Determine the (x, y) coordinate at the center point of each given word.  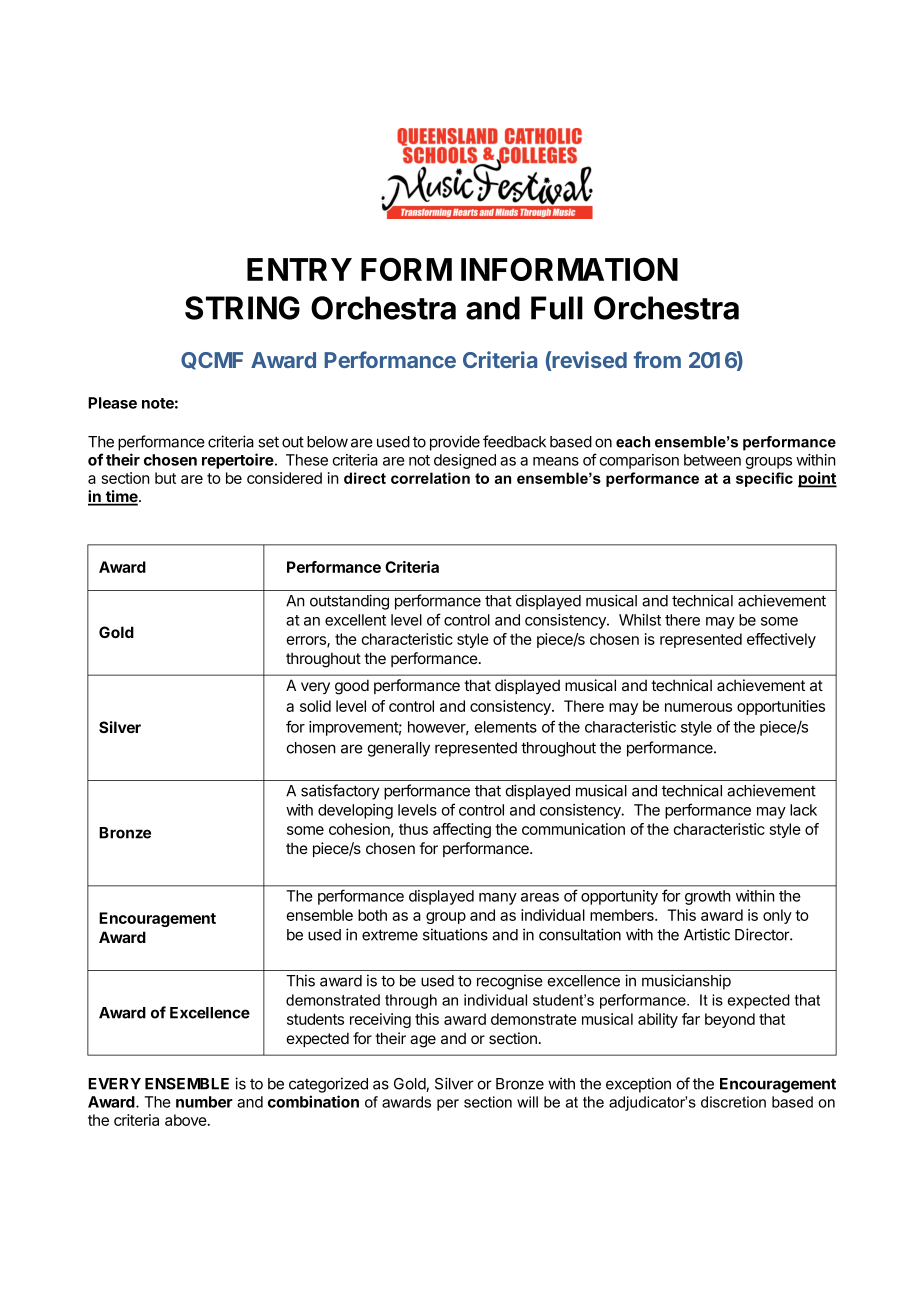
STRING (242, 308)
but (165, 478)
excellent (355, 620)
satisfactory (340, 792)
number (204, 1102)
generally (399, 749)
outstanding (349, 602)
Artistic (707, 934)
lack (803, 810)
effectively (781, 640)
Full (557, 308)
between (712, 460)
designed (465, 461)
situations (455, 934)
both (372, 915)
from (657, 359)
